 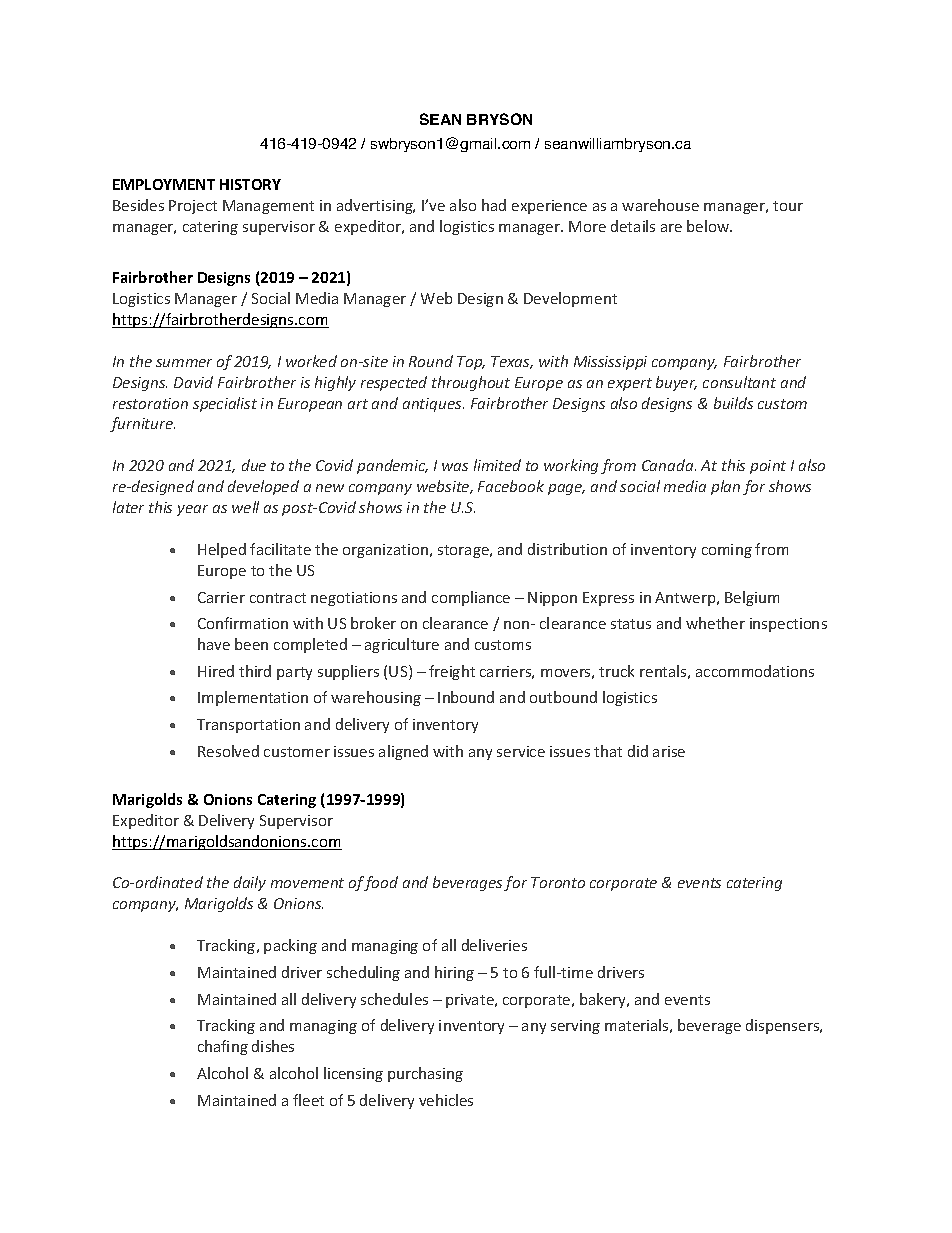 What do you see at coordinates (193, 207) in the screenshot?
I see `Project` at bounding box center [193, 207].
